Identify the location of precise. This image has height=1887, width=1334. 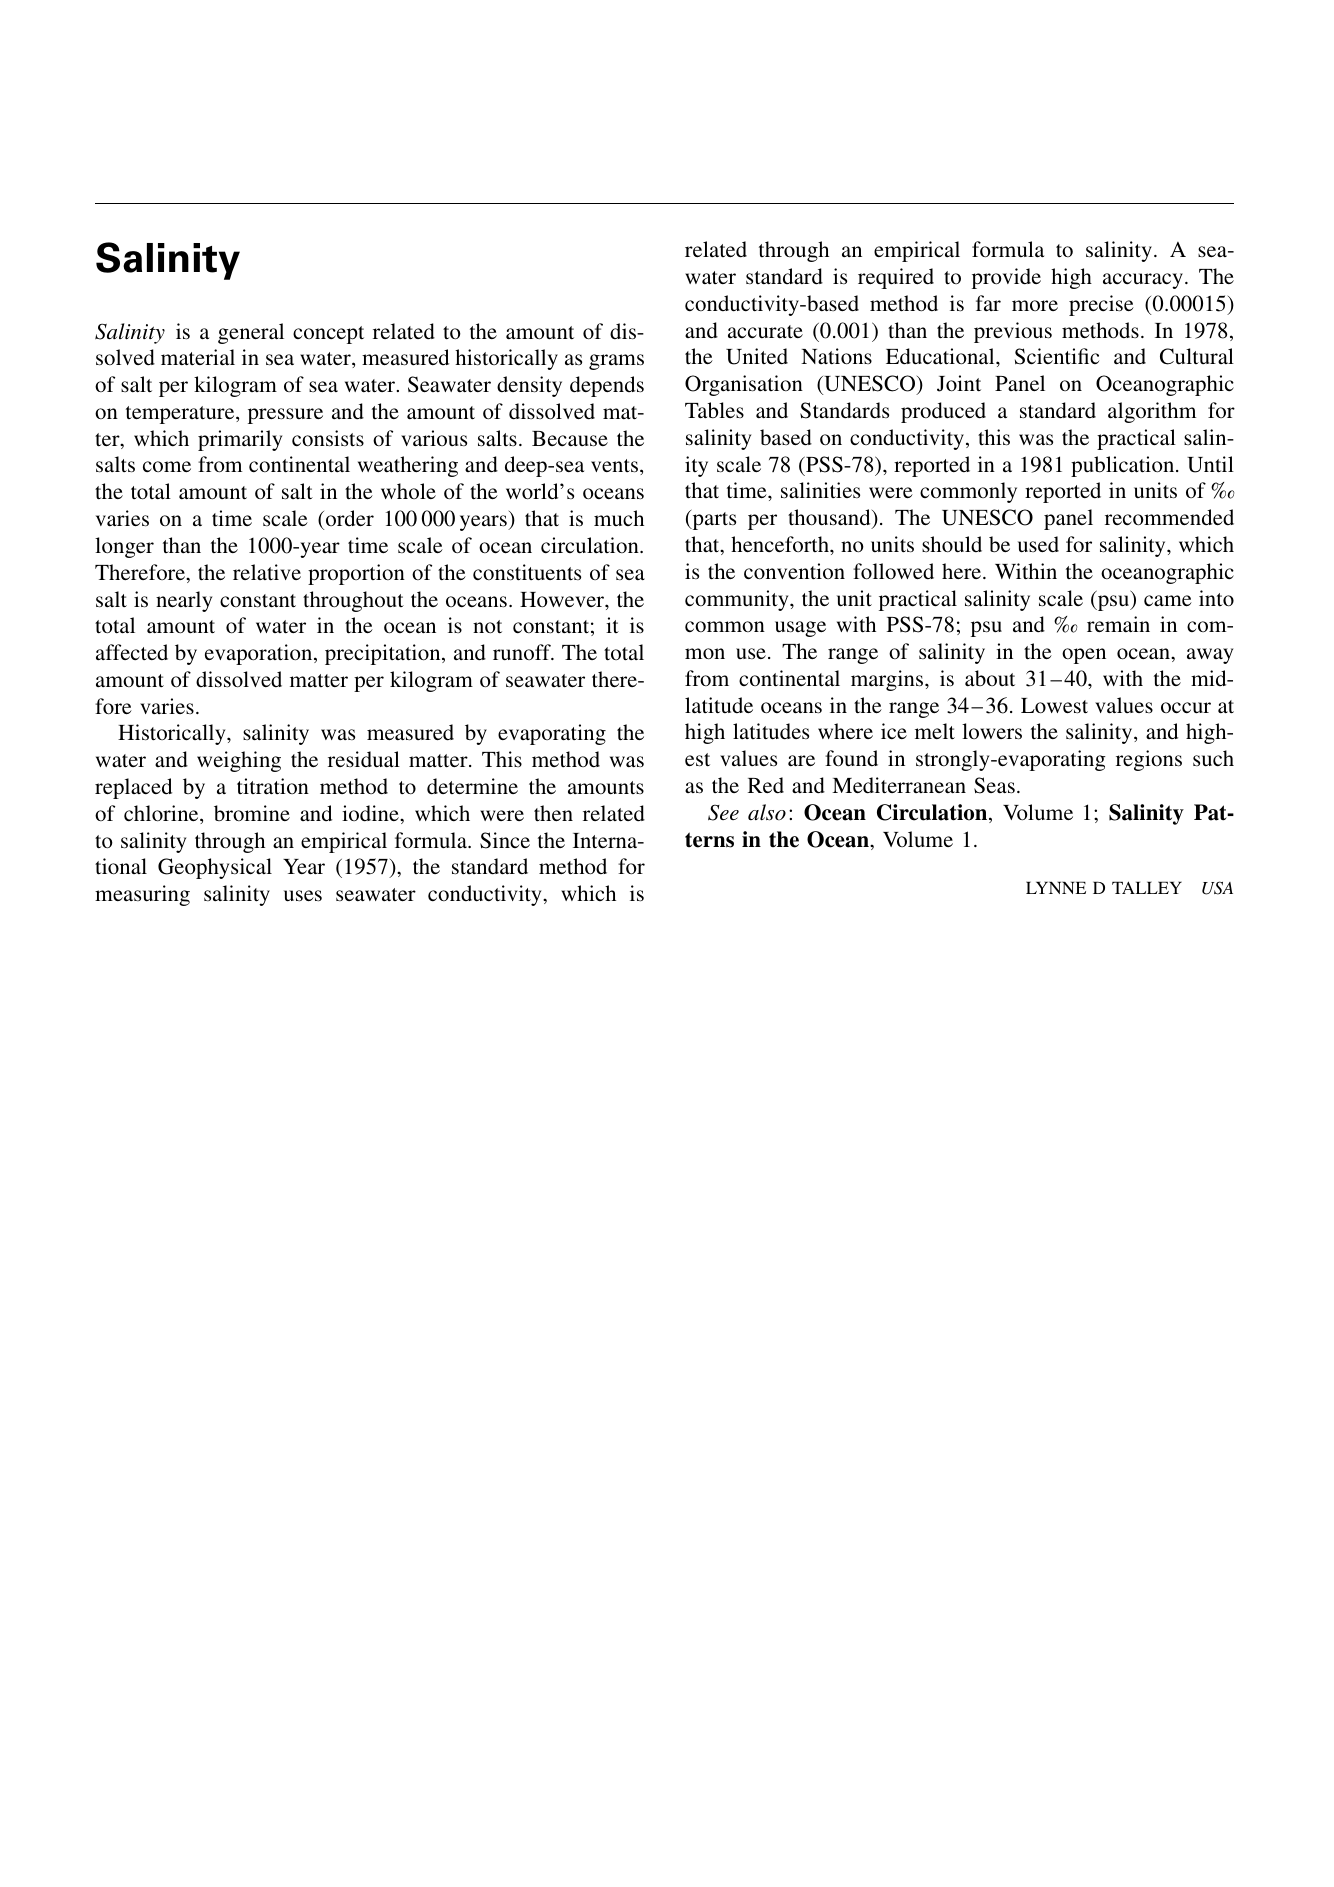
(1101, 305).
